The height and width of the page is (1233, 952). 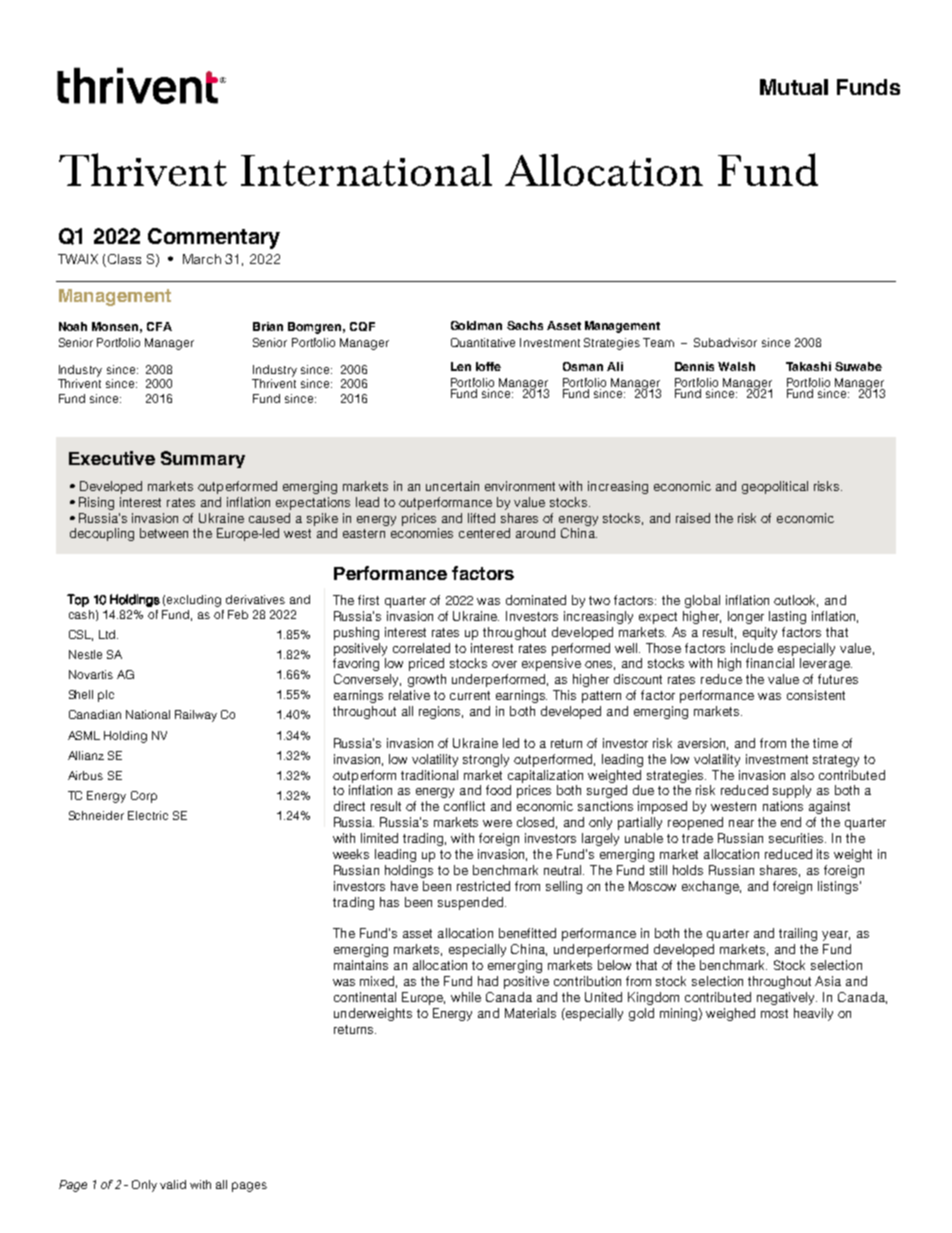 I want to click on valid, so click(x=173, y=1184).
